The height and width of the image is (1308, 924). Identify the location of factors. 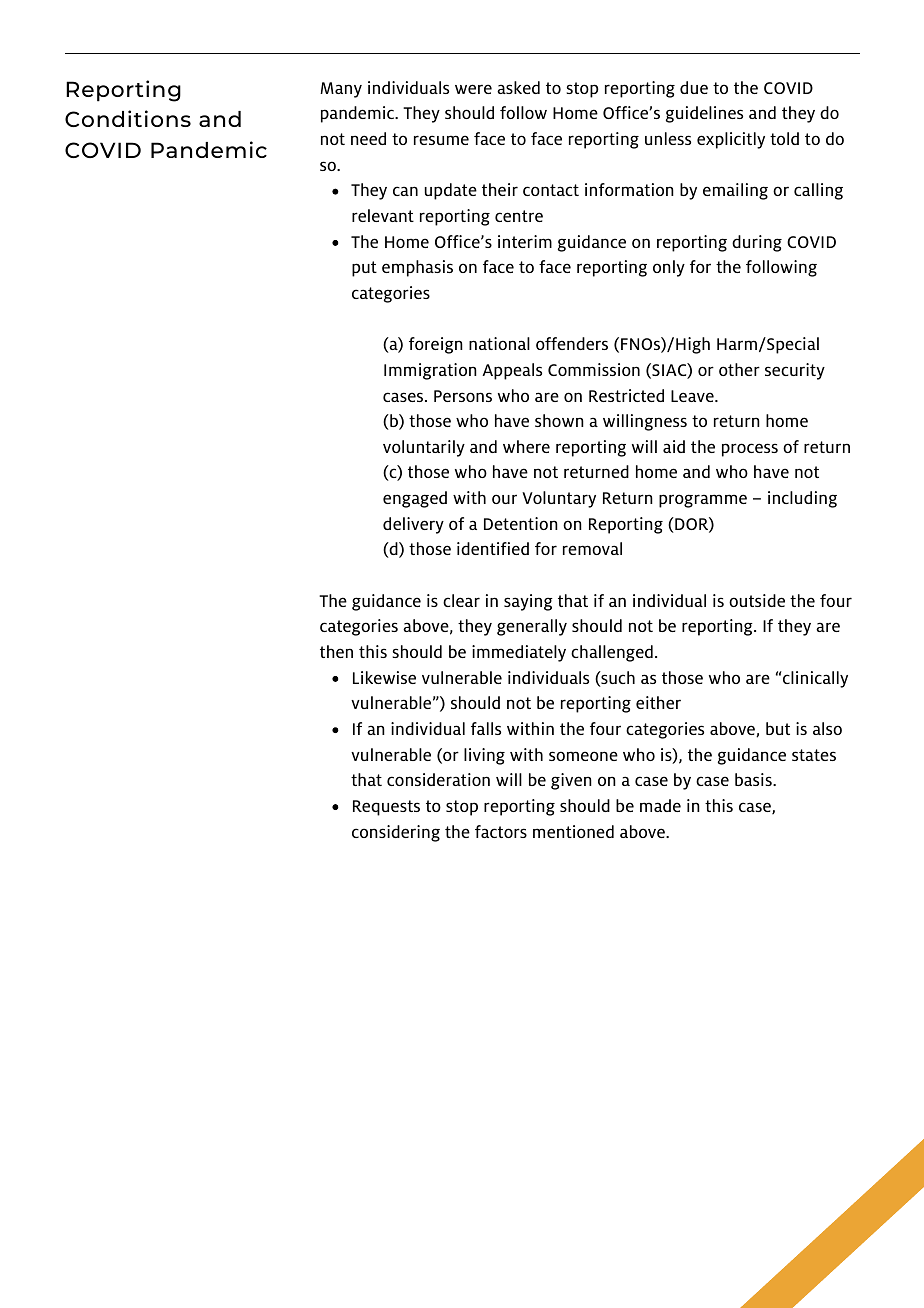
(501, 831).
